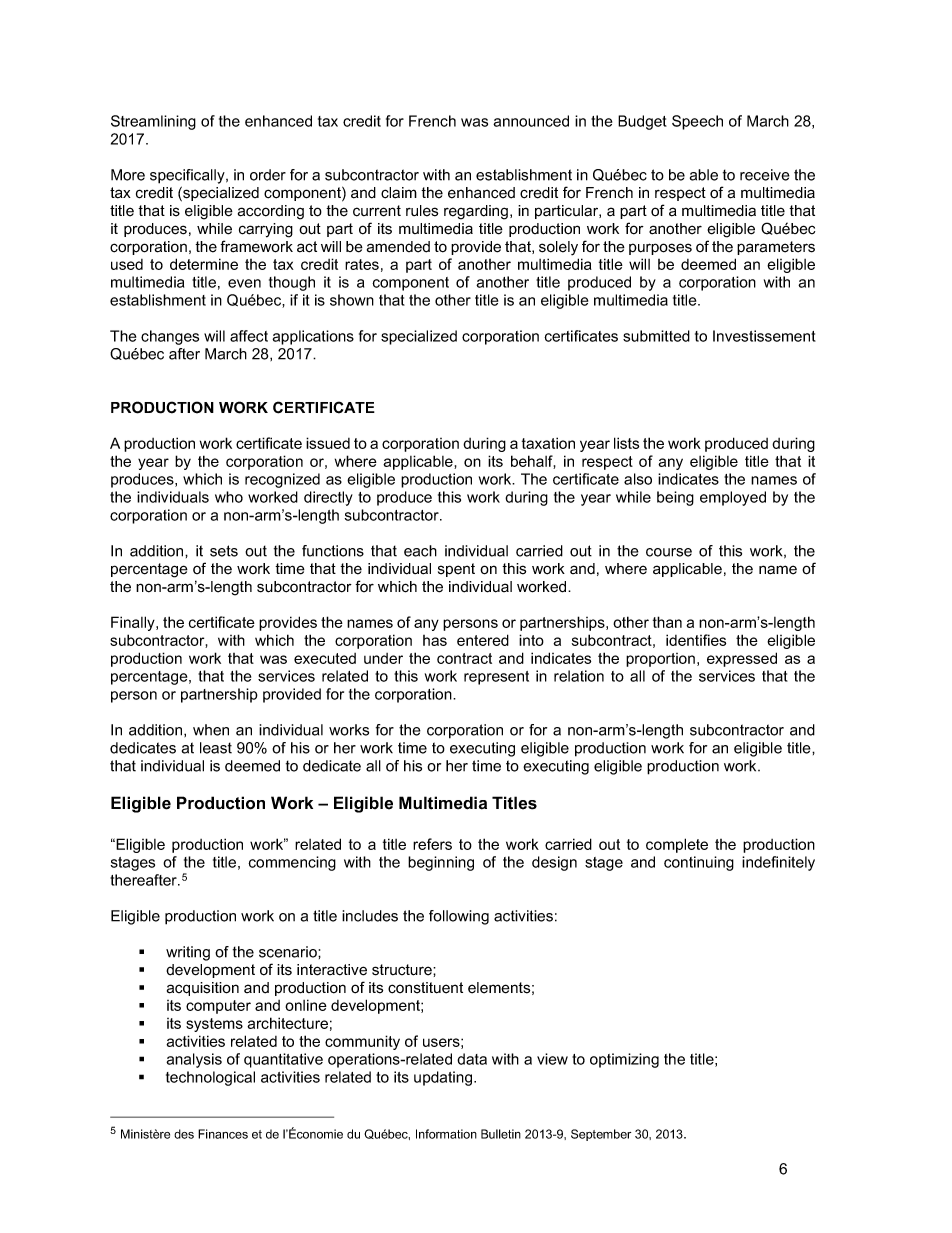 Image resolution: width=952 pixels, height=1233 pixels. What do you see at coordinates (699, 863) in the page?
I see `continuing` at bounding box center [699, 863].
